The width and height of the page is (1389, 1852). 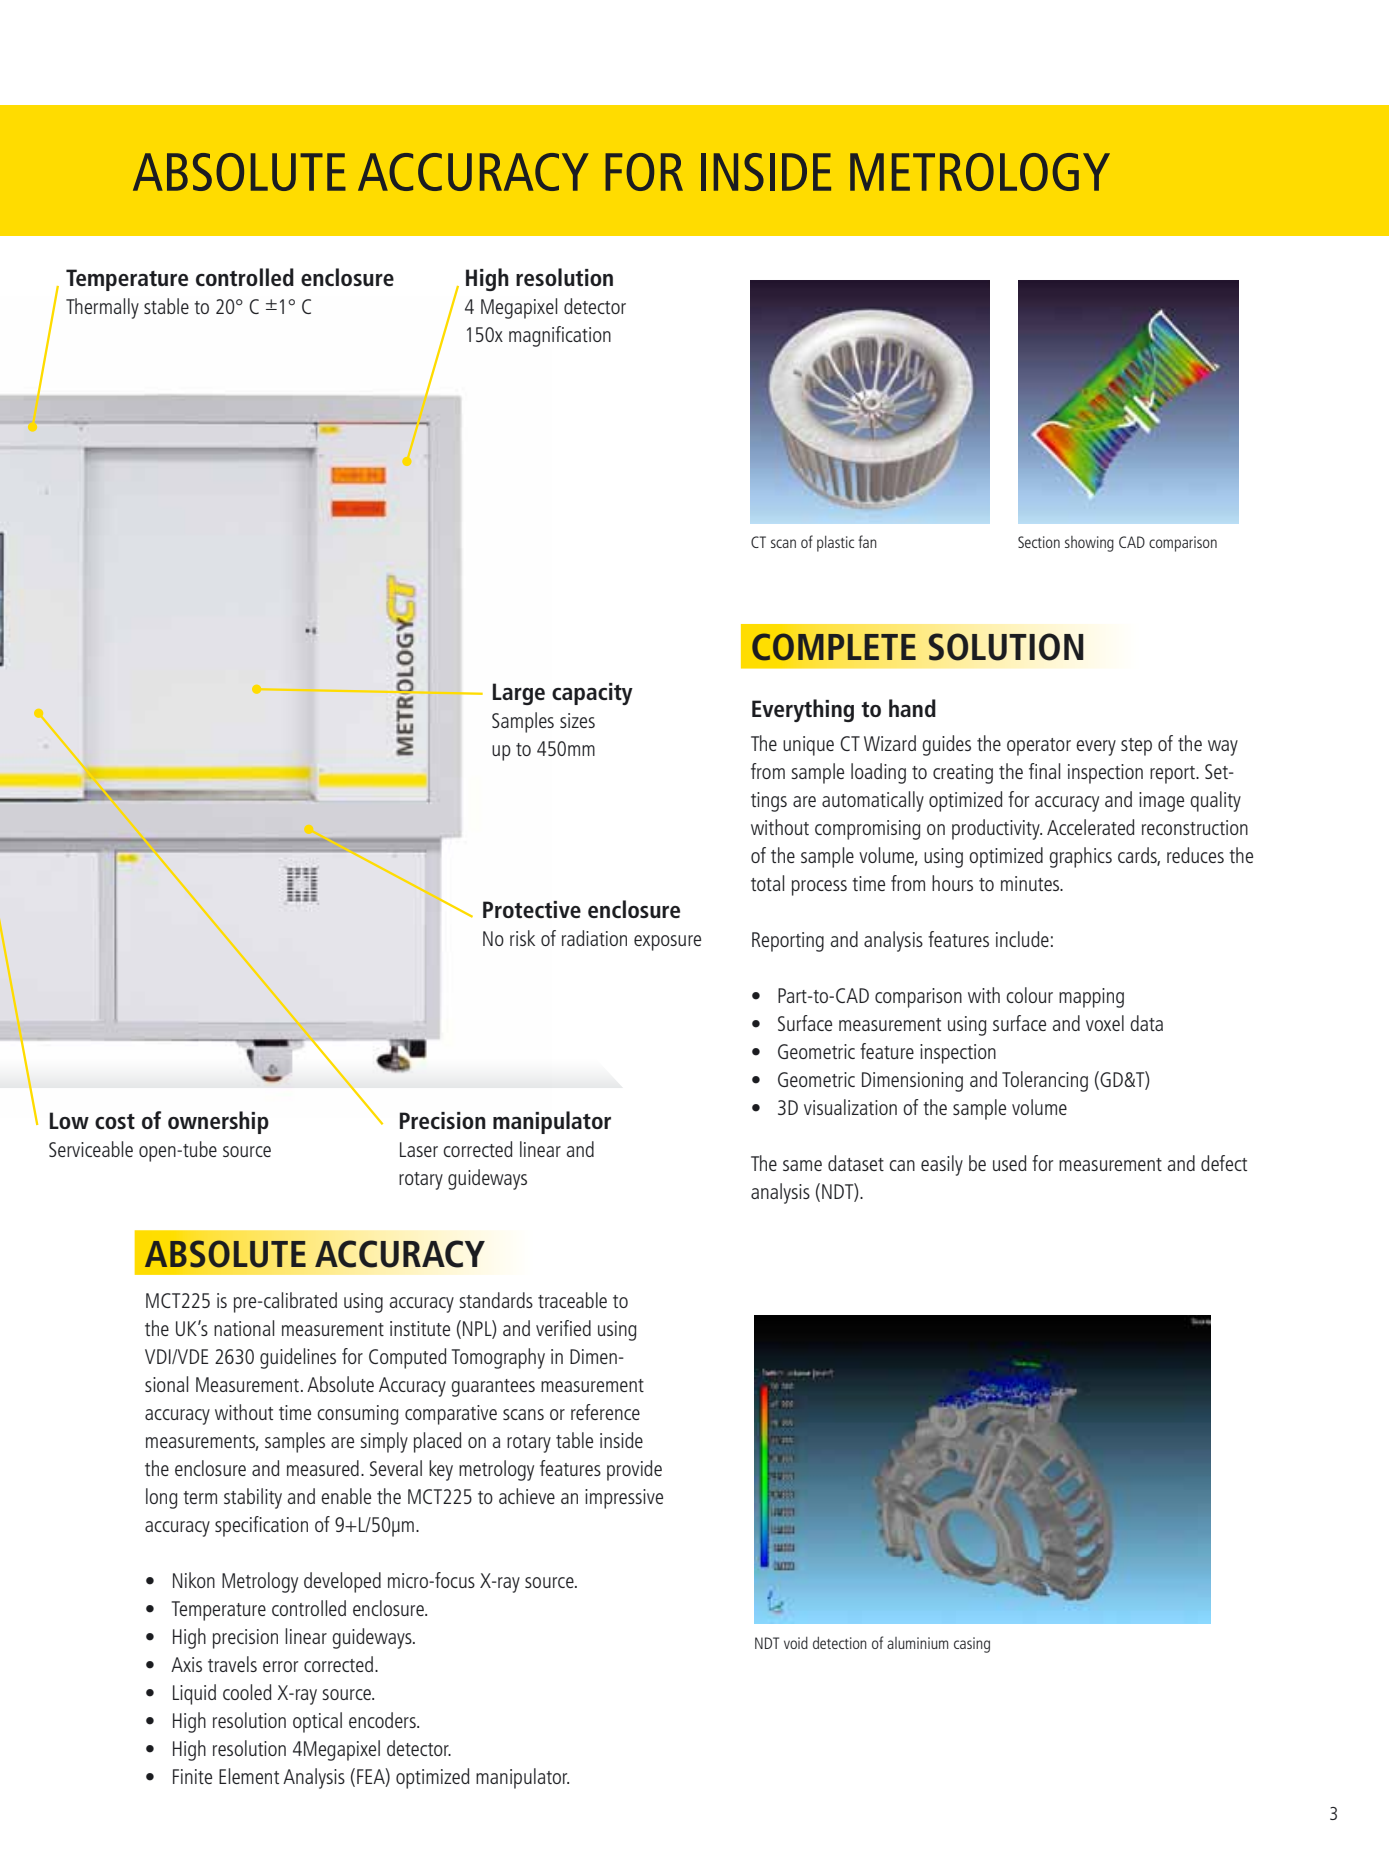 What do you see at coordinates (244, 1328) in the page?
I see `national` at bounding box center [244, 1328].
